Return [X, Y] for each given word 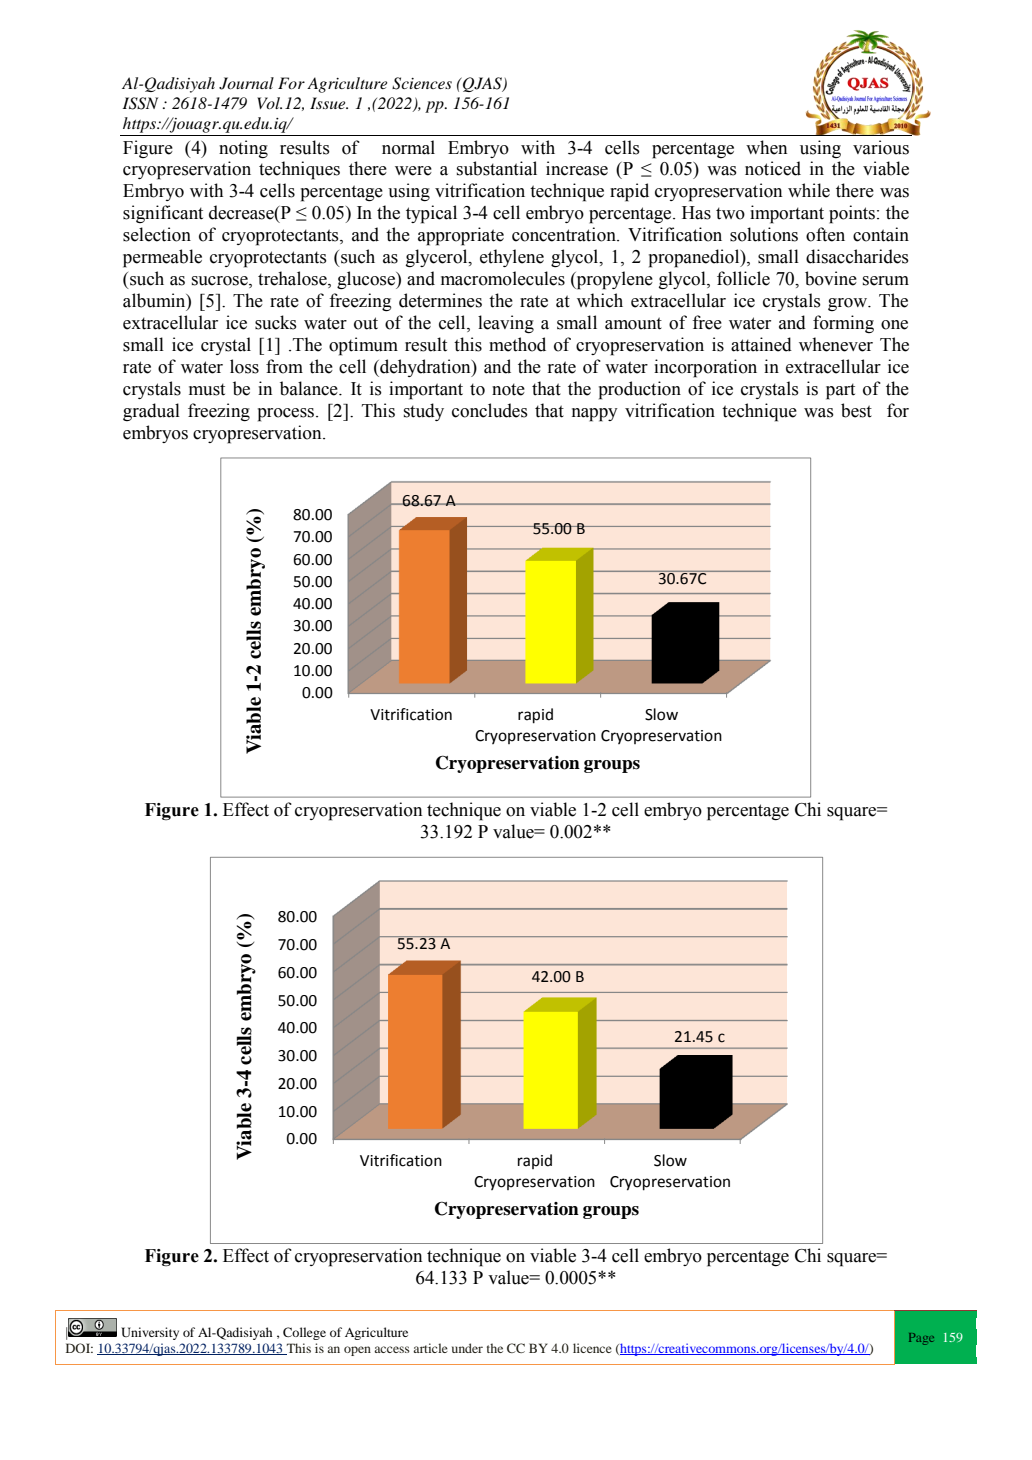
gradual [151, 412]
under [467, 1348]
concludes [490, 410]
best [856, 410]
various [881, 147]
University [150, 1333]
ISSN [140, 103]
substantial [497, 168]
